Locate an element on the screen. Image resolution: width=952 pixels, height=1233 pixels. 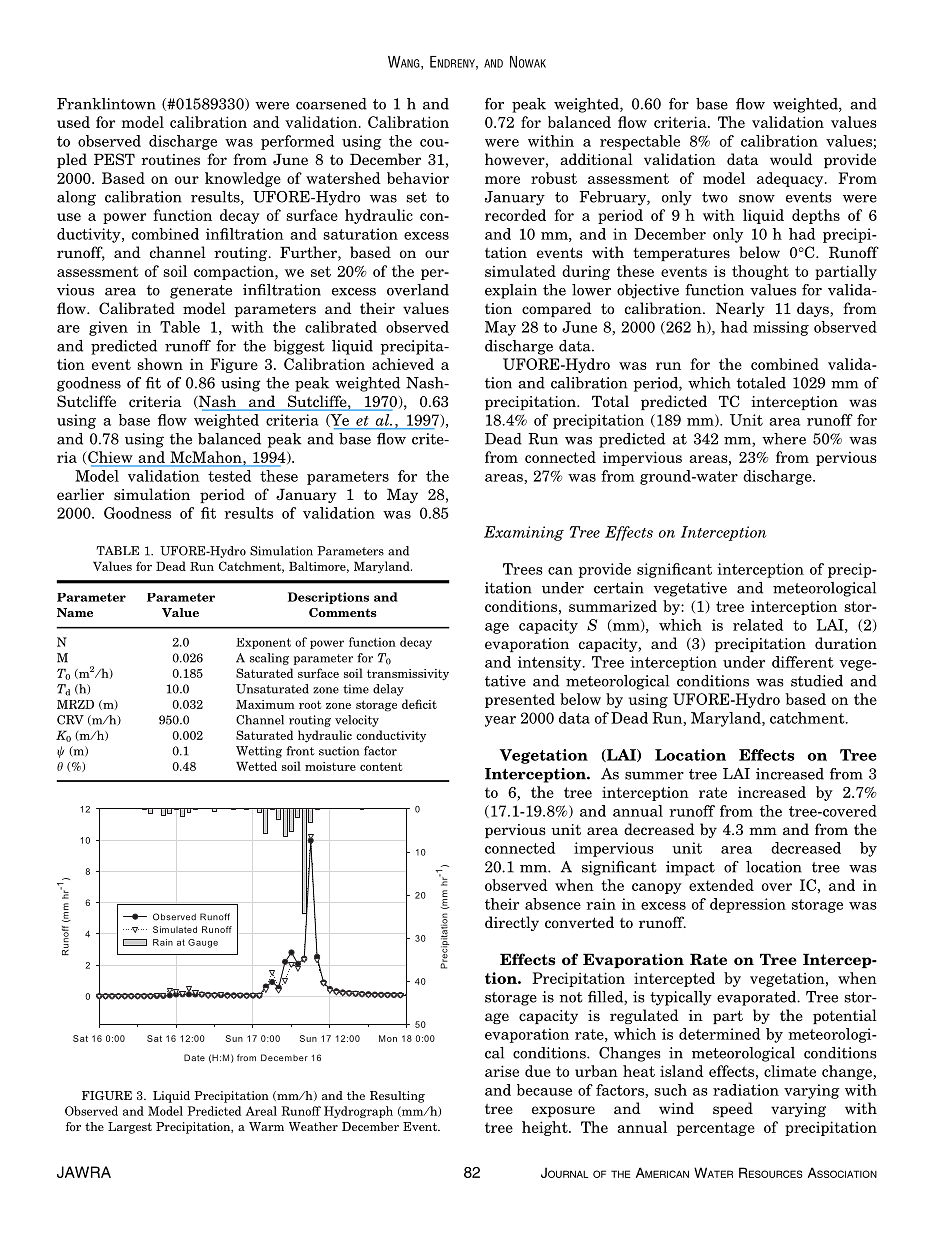
behavior is located at coordinates (418, 178).
